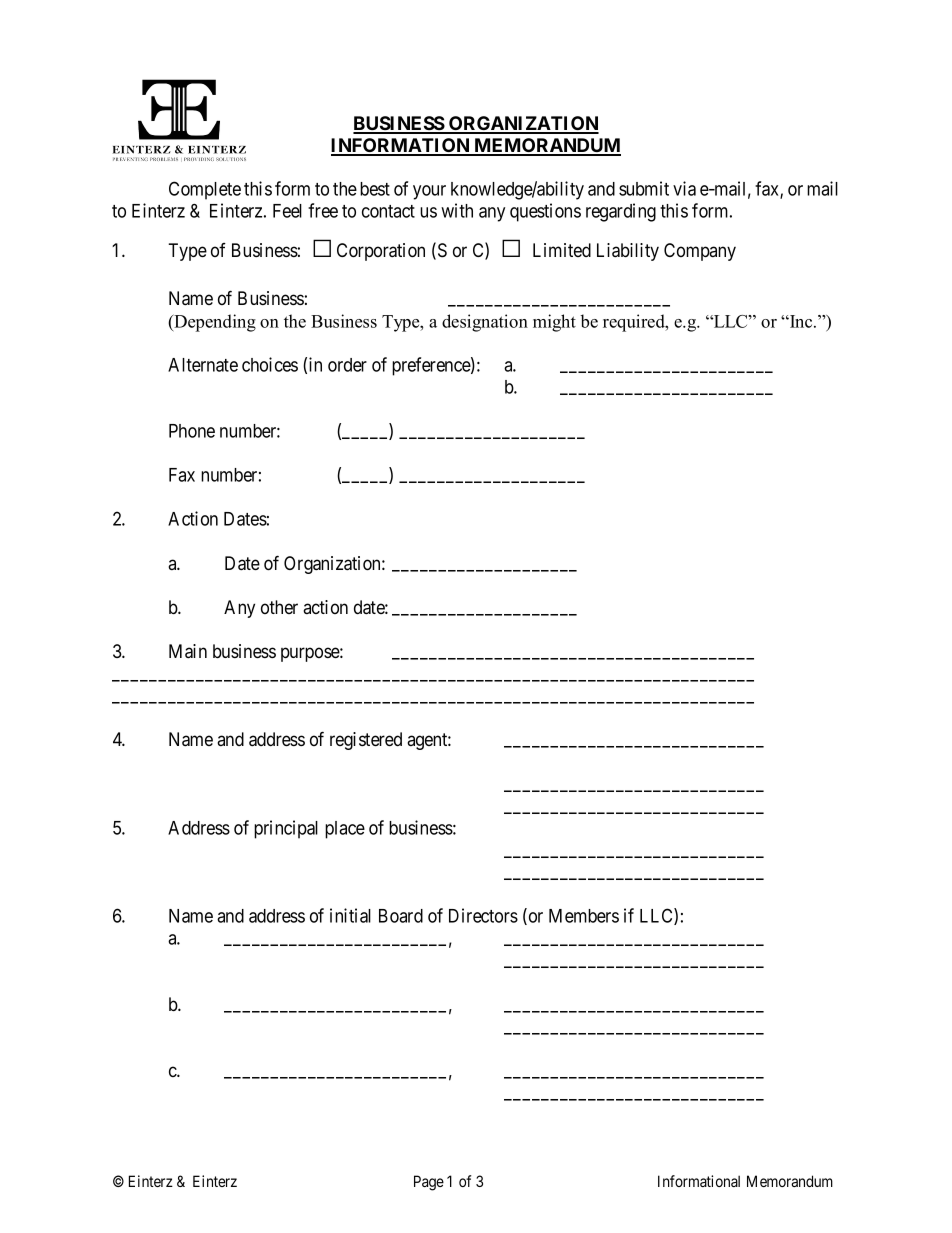 This screenshot has width=952, height=1233. What do you see at coordinates (366, 741) in the screenshot?
I see `registered` at bounding box center [366, 741].
